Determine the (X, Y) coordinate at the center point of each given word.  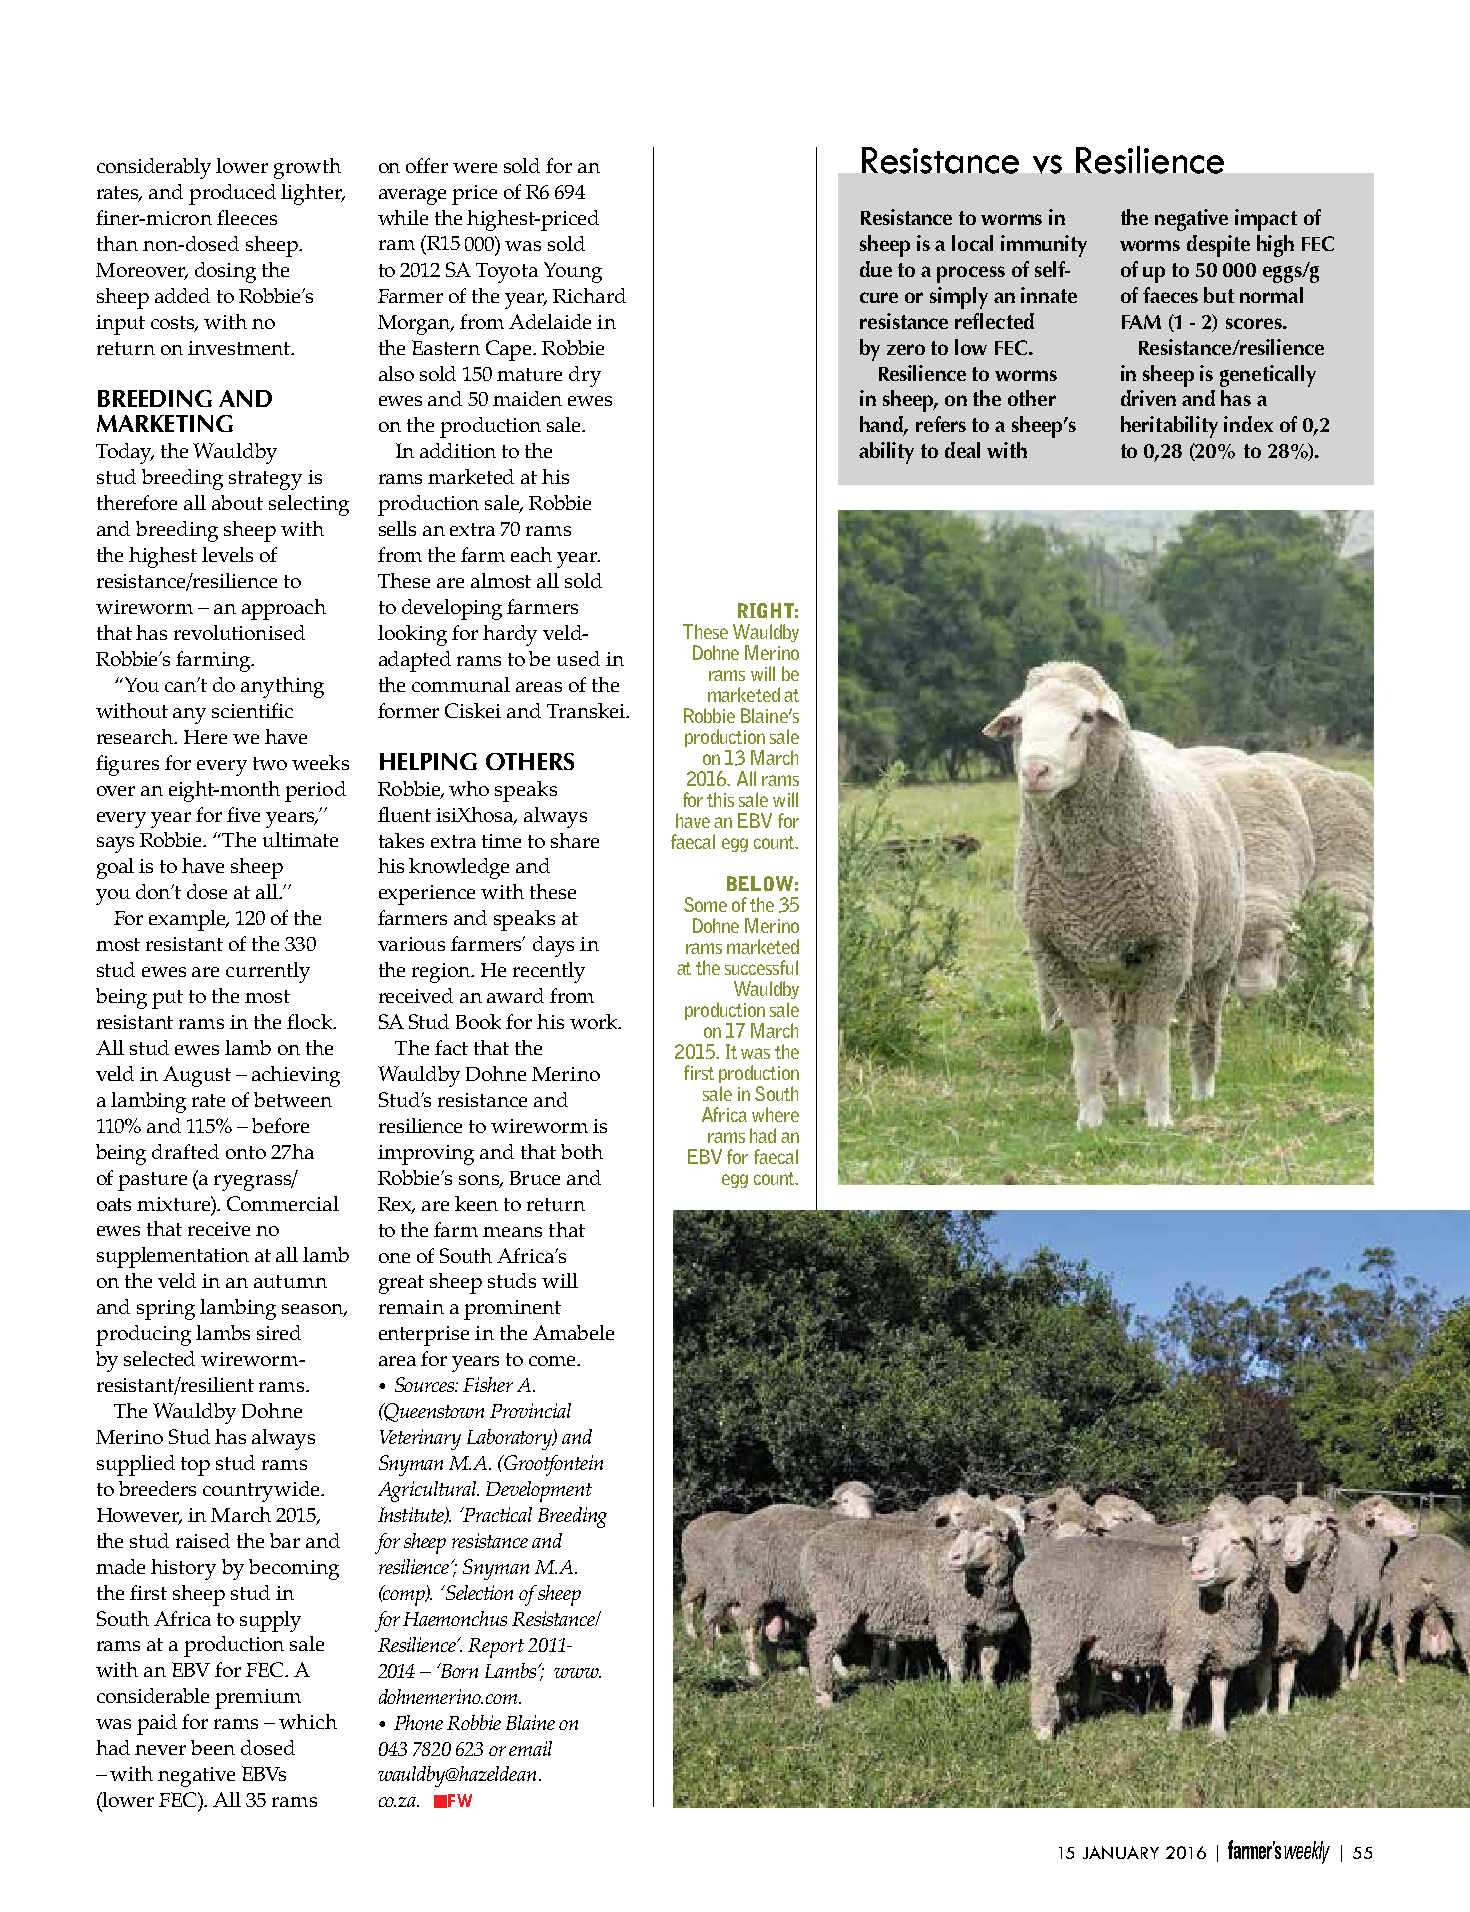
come (554, 1361)
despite (1218, 246)
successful (761, 967)
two (270, 763)
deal (962, 450)
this (720, 799)
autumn (290, 1281)
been (213, 1747)
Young (573, 272)
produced (232, 194)
